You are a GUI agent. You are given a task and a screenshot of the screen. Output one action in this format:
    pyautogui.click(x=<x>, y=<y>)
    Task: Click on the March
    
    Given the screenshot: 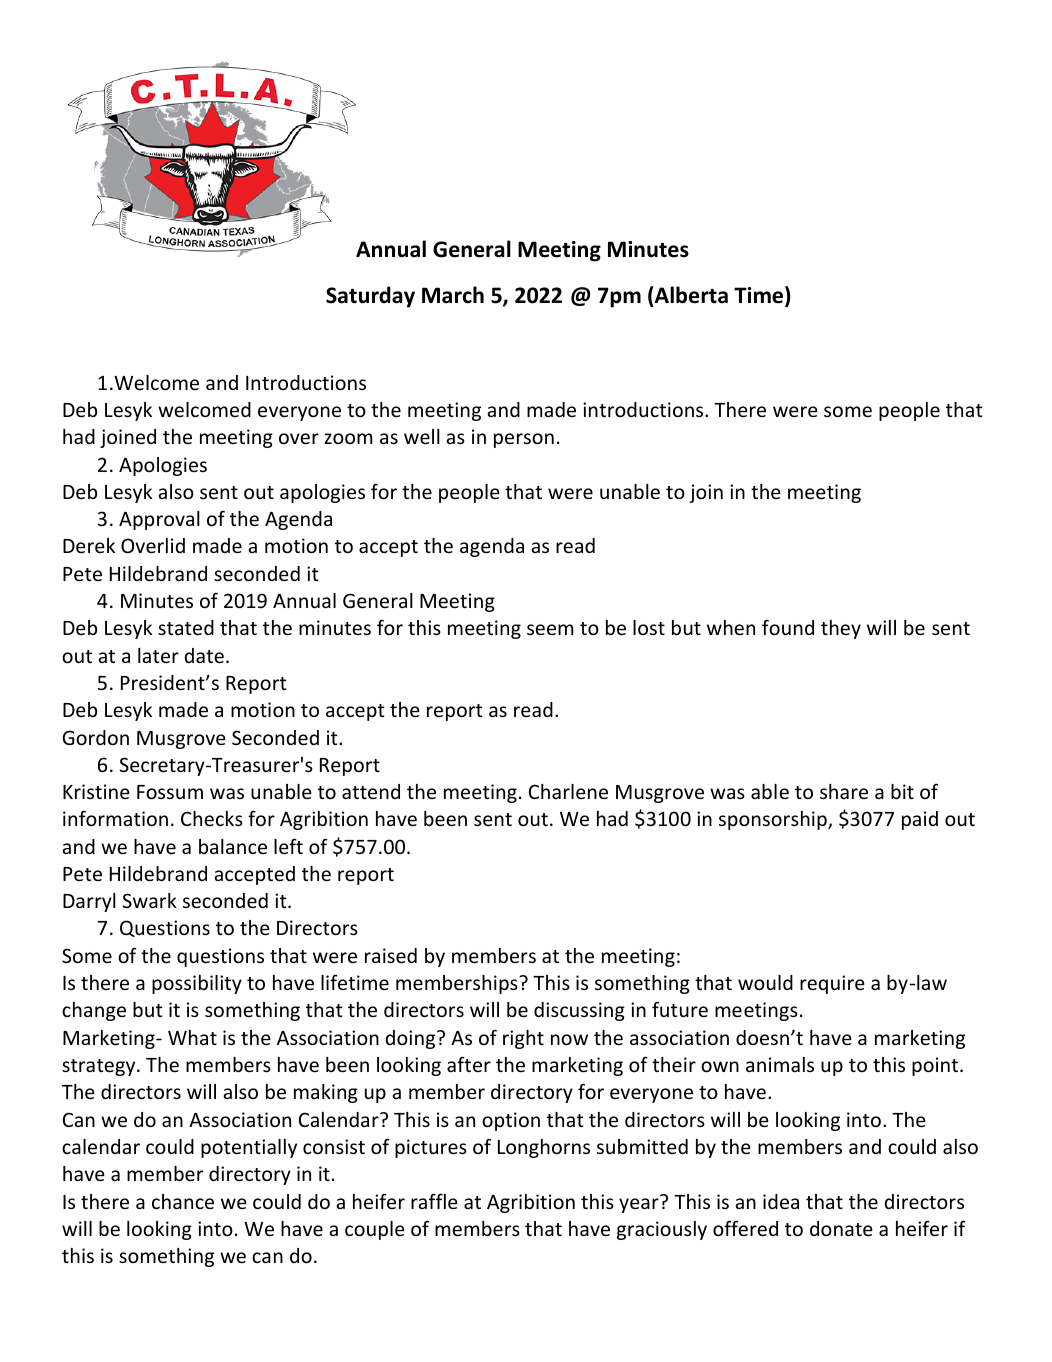 What is the action you would take?
    pyautogui.click(x=453, y=295)
